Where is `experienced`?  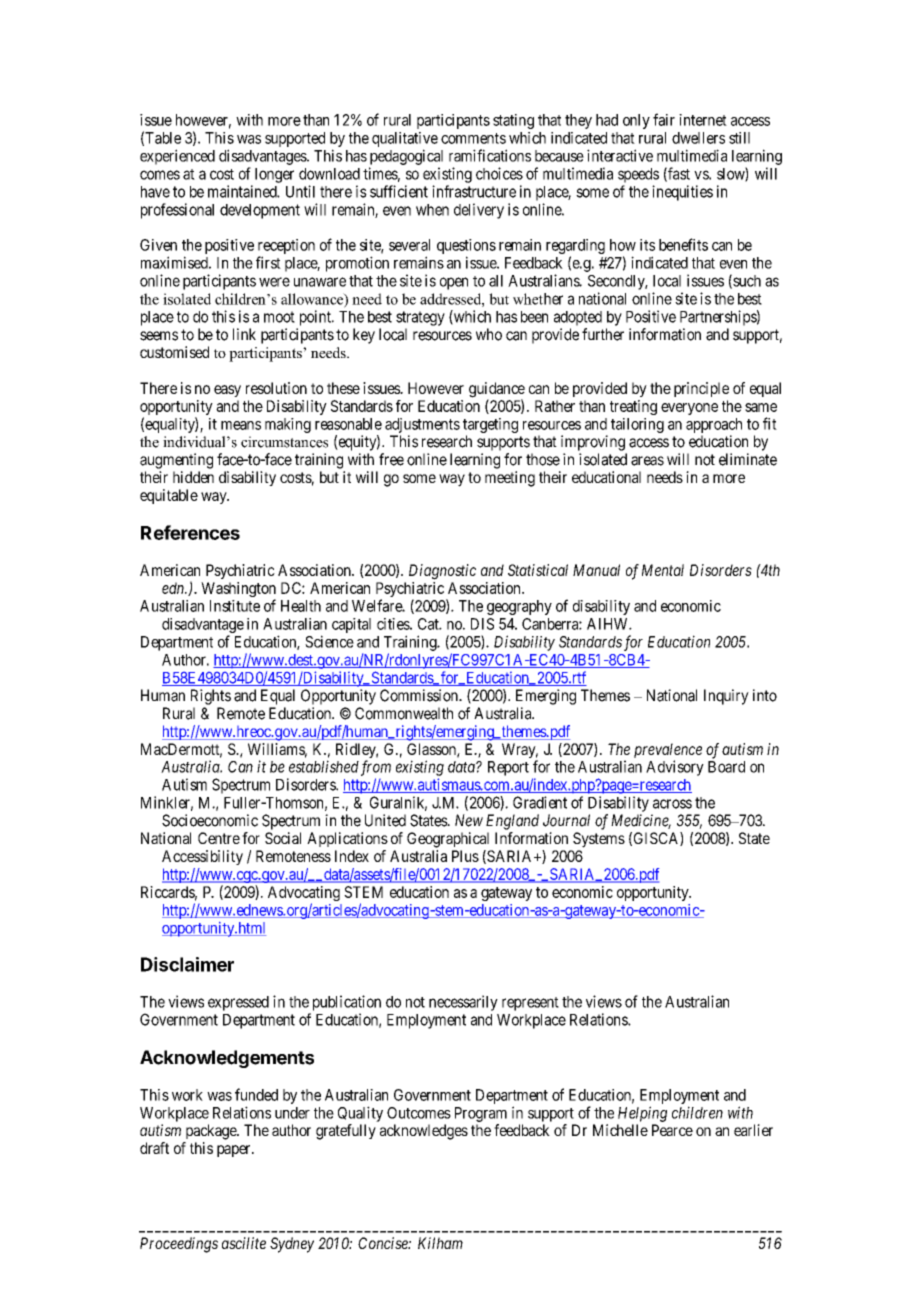
experienced is located at coordinates (177, 157).
